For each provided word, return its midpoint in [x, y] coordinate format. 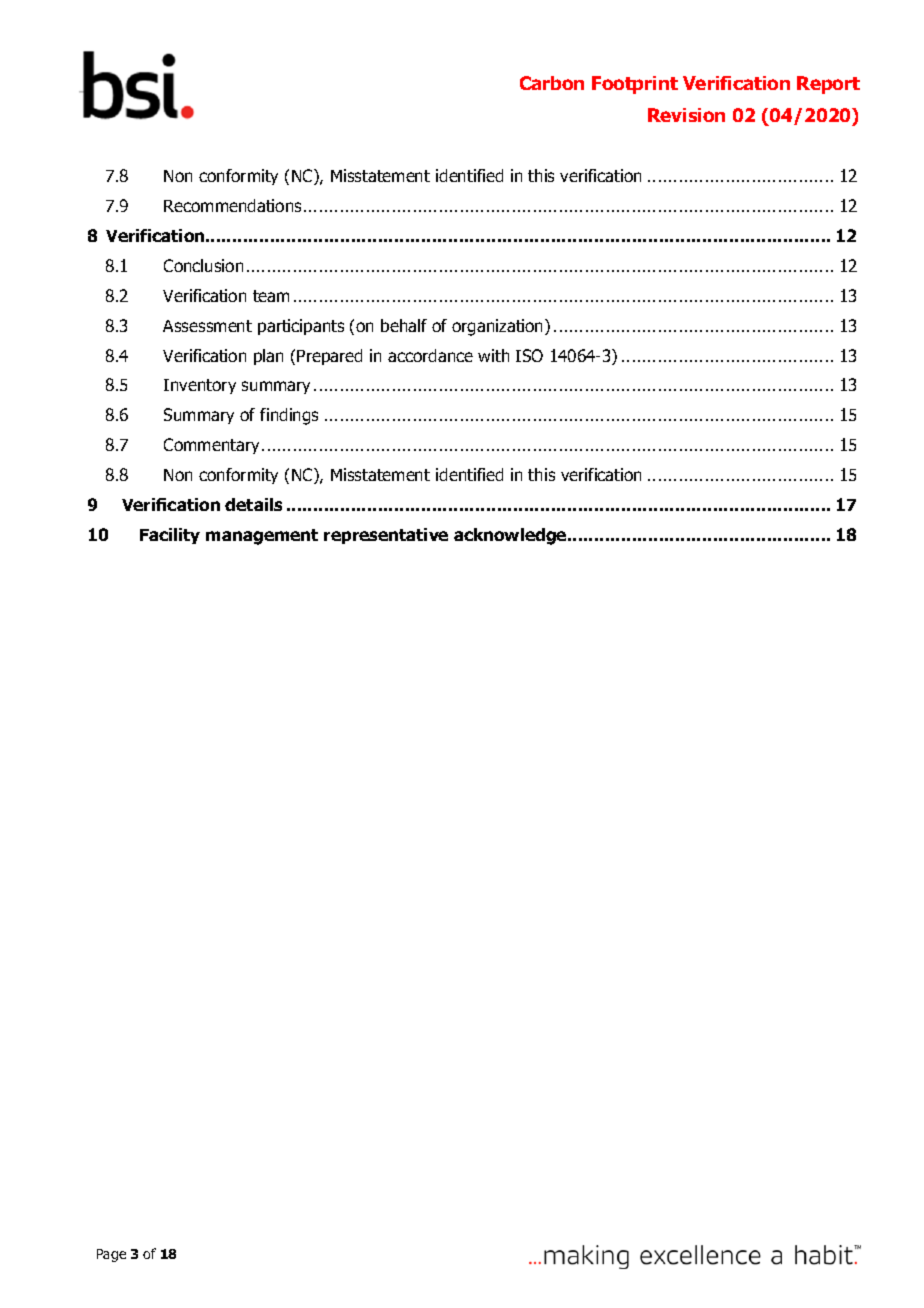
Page [111, 1255]
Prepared [329, 357]
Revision [686, 115]
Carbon [552, 83]
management [262, 537]
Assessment [207, 326]
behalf [404, 325]
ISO [529, 355]
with [493, 355]
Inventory [200, 386]
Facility [170, 536]
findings [289, 416]
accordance [430, 355]
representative [386, 536]
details [253, 504]
